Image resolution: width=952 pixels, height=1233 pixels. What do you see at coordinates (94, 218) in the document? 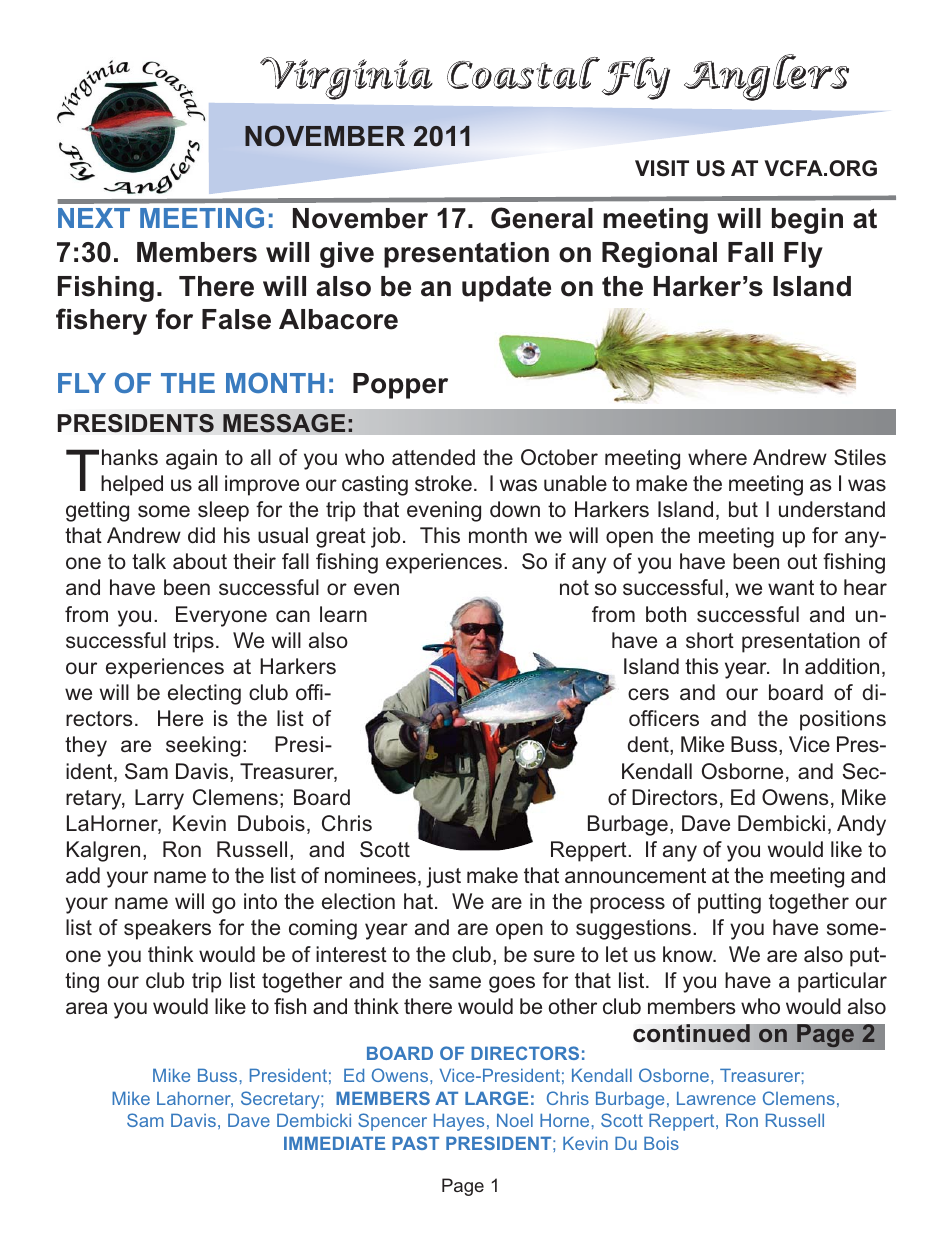
I see `NEXT` at bounding box center [94, 218].
